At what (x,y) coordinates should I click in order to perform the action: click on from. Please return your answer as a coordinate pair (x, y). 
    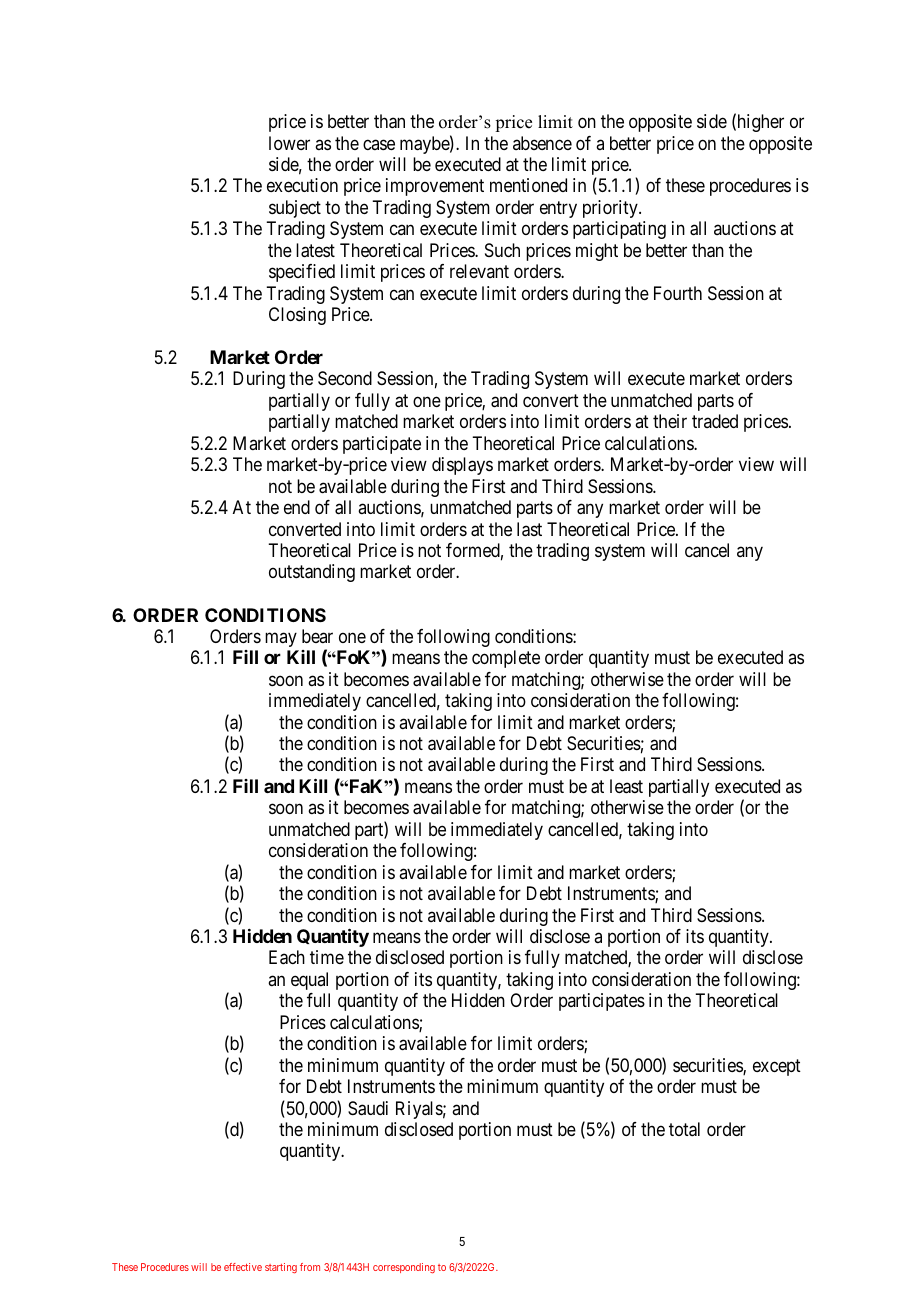
    Looking at the image, I should click on (310, 1267).
